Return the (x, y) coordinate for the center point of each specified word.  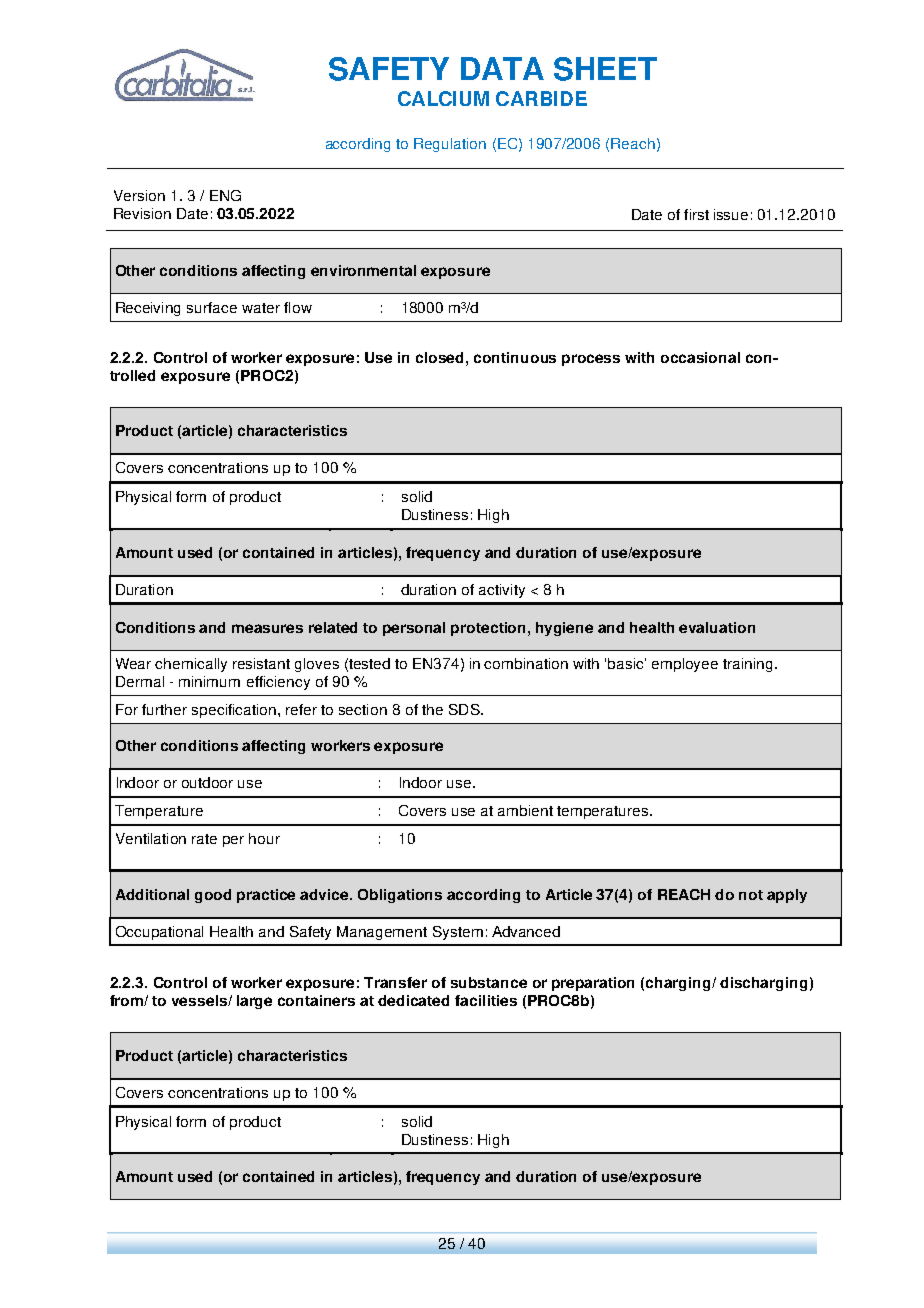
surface (212, 307)
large (254, 1002)
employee (685, 665)
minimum (209, 681)
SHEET (605, 69)
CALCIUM (443, 98)
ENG (225, 195)
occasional (700, 357)
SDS (465, 709)
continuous (515, 357)
